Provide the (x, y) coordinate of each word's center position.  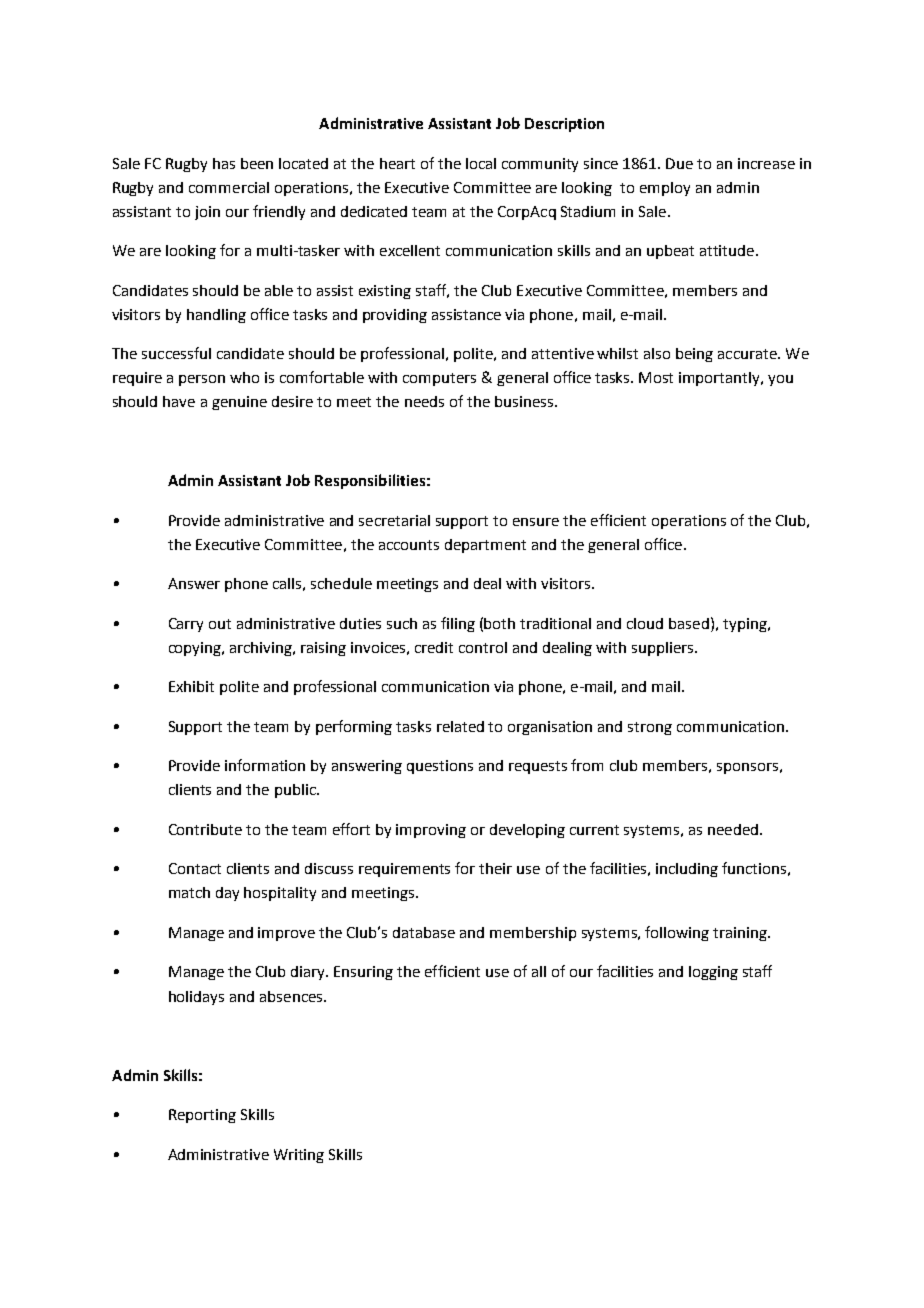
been (257, 163)
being (694, 355)
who (244, 377)
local (481, 163)
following (677, 933)
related (460, 726)
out (220, 624)
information (265, 765)
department (485, 546)
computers (439, 379)
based (689, 623)
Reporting (202, 1116)
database (424, 932)
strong (650, 728)
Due (679, 163)
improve (286, 934)
